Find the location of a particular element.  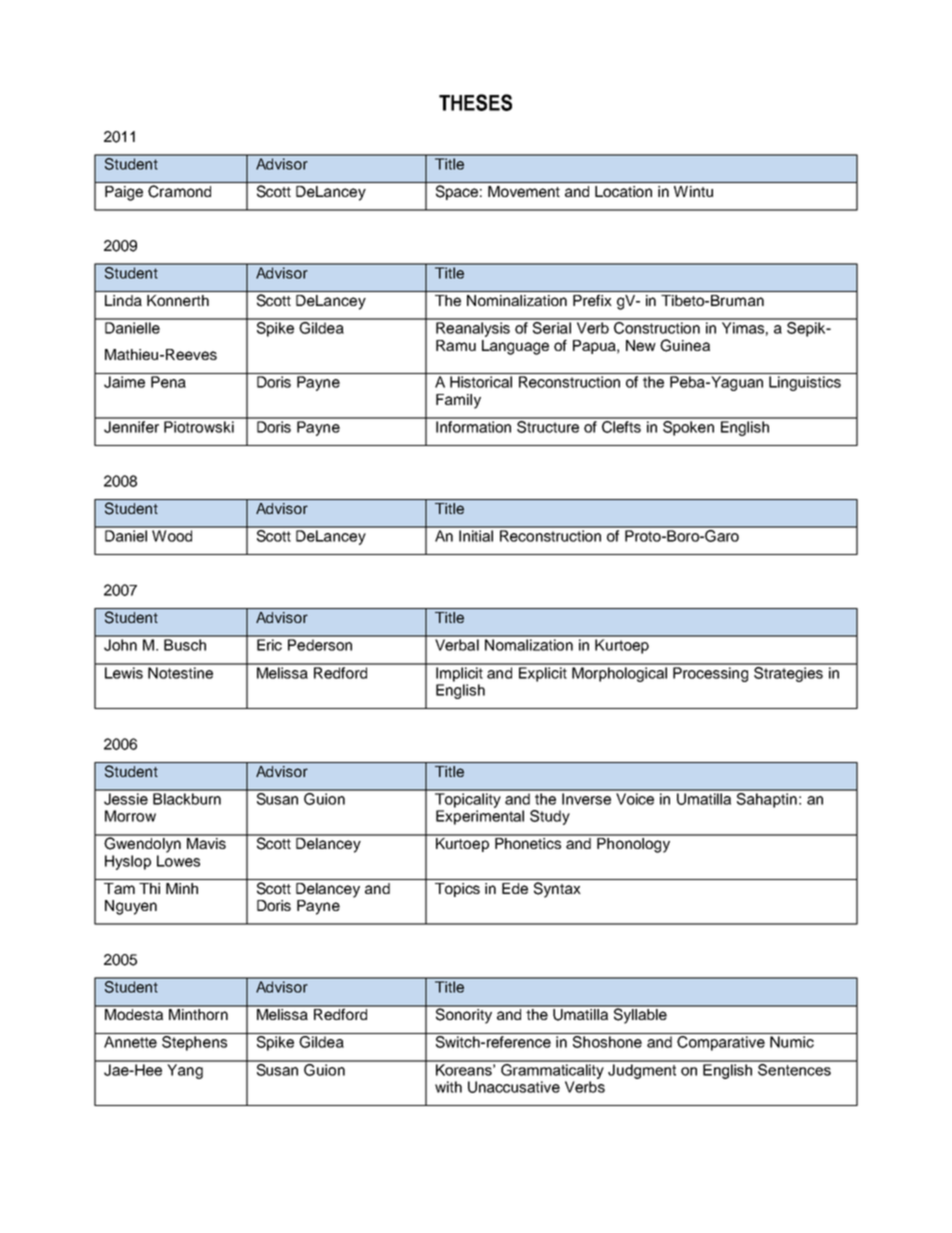

Morrow is located at coordinates (130, 816).
